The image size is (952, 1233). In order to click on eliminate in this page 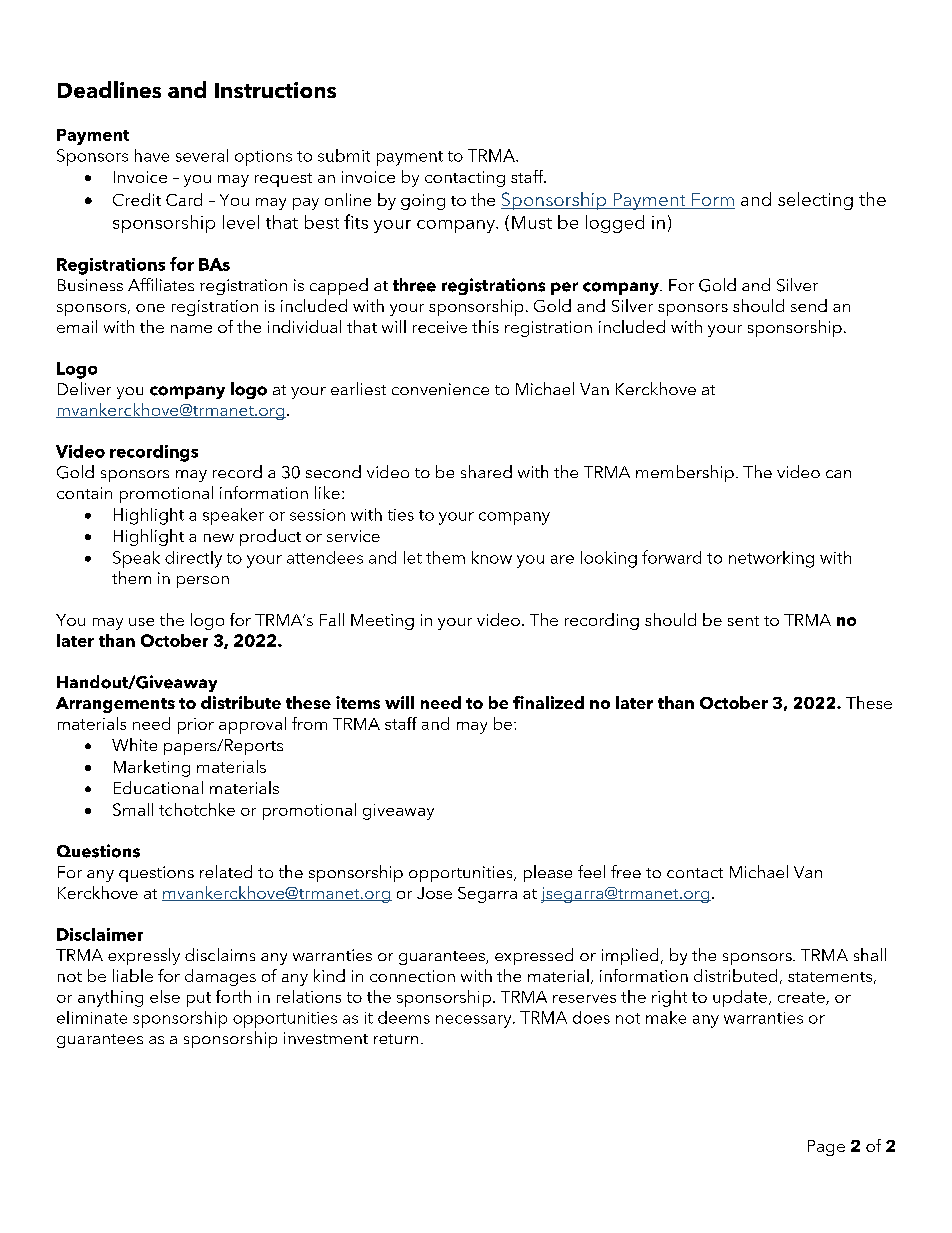, I will do `click(92, 1017)`.
